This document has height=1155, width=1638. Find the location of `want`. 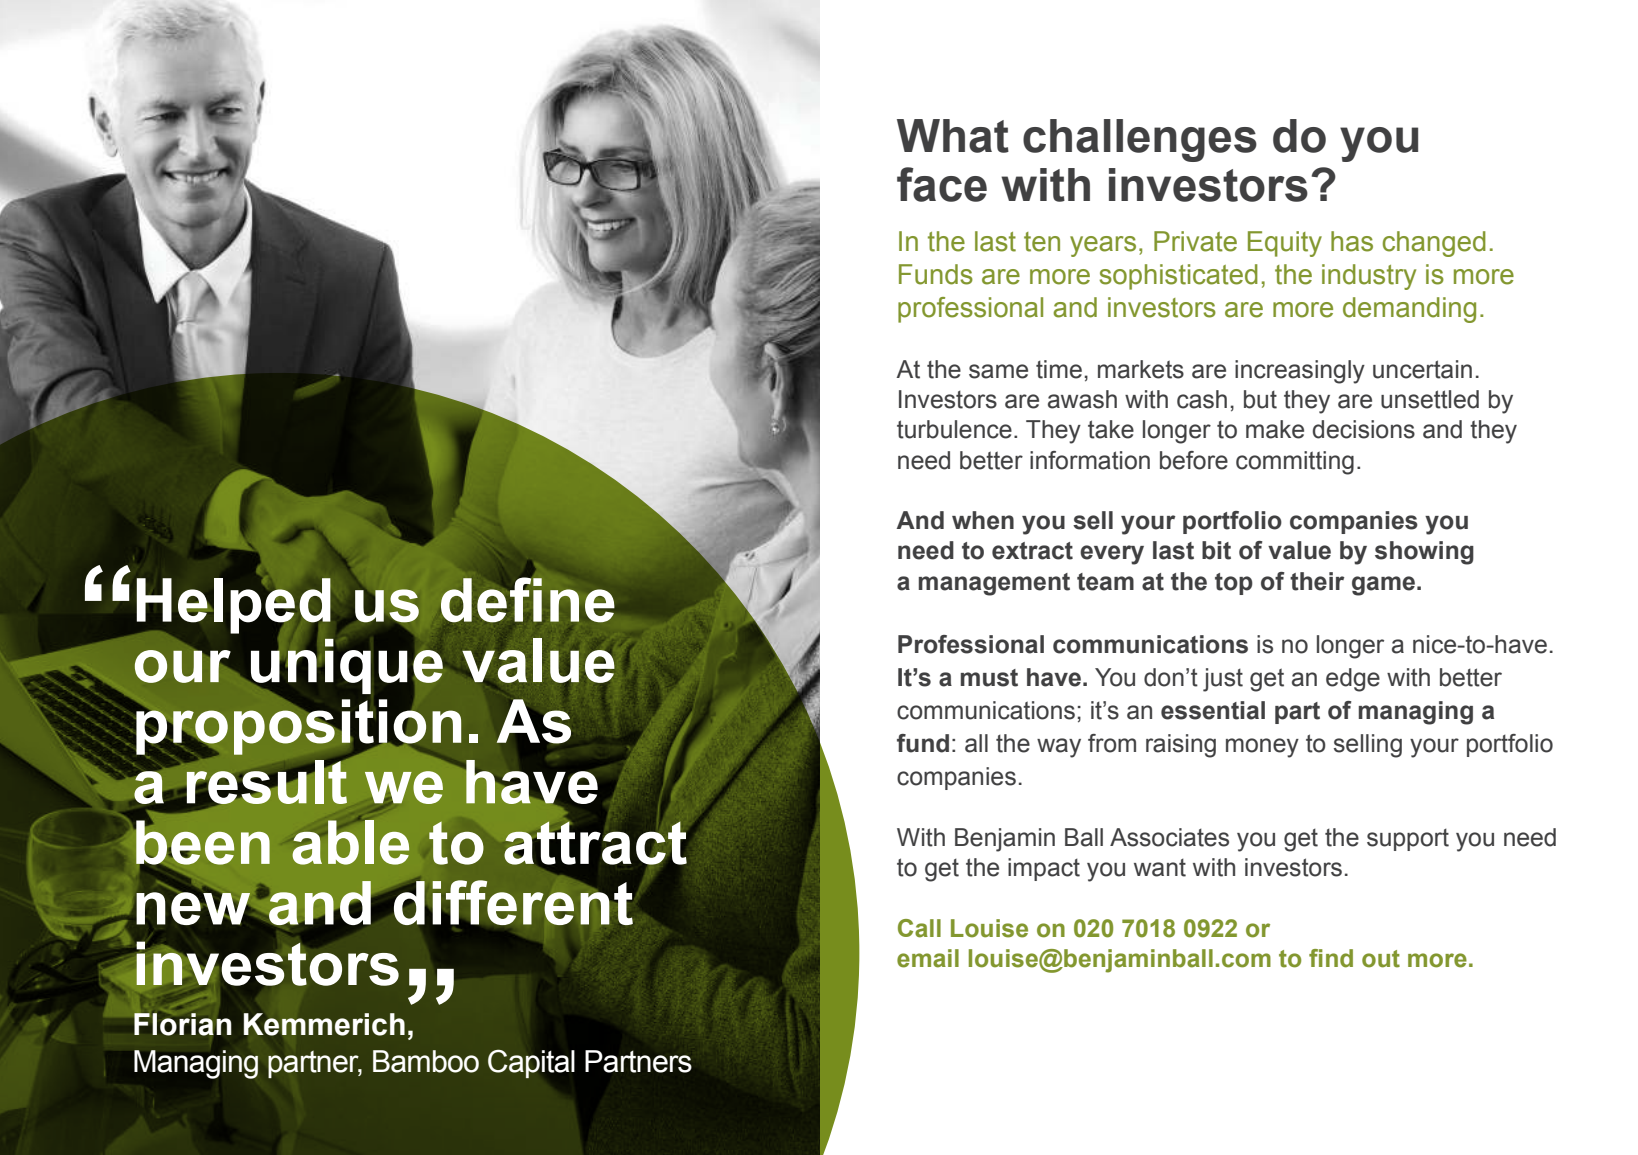

want is located at coordinates (1160, 868).
